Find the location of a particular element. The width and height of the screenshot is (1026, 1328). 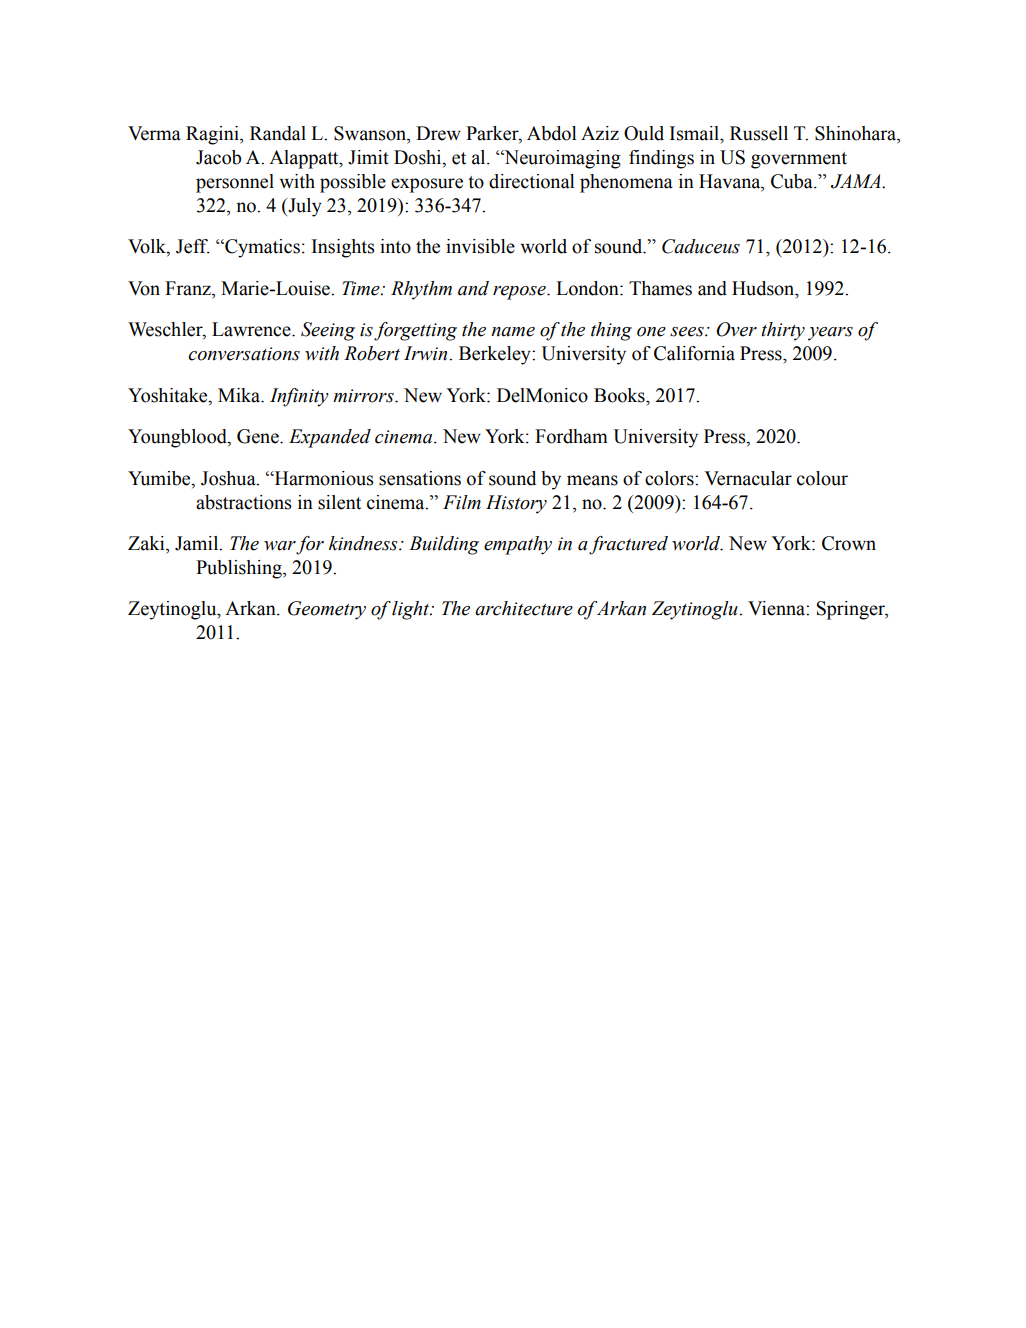

Crown is located at coordinates (849, 543).
